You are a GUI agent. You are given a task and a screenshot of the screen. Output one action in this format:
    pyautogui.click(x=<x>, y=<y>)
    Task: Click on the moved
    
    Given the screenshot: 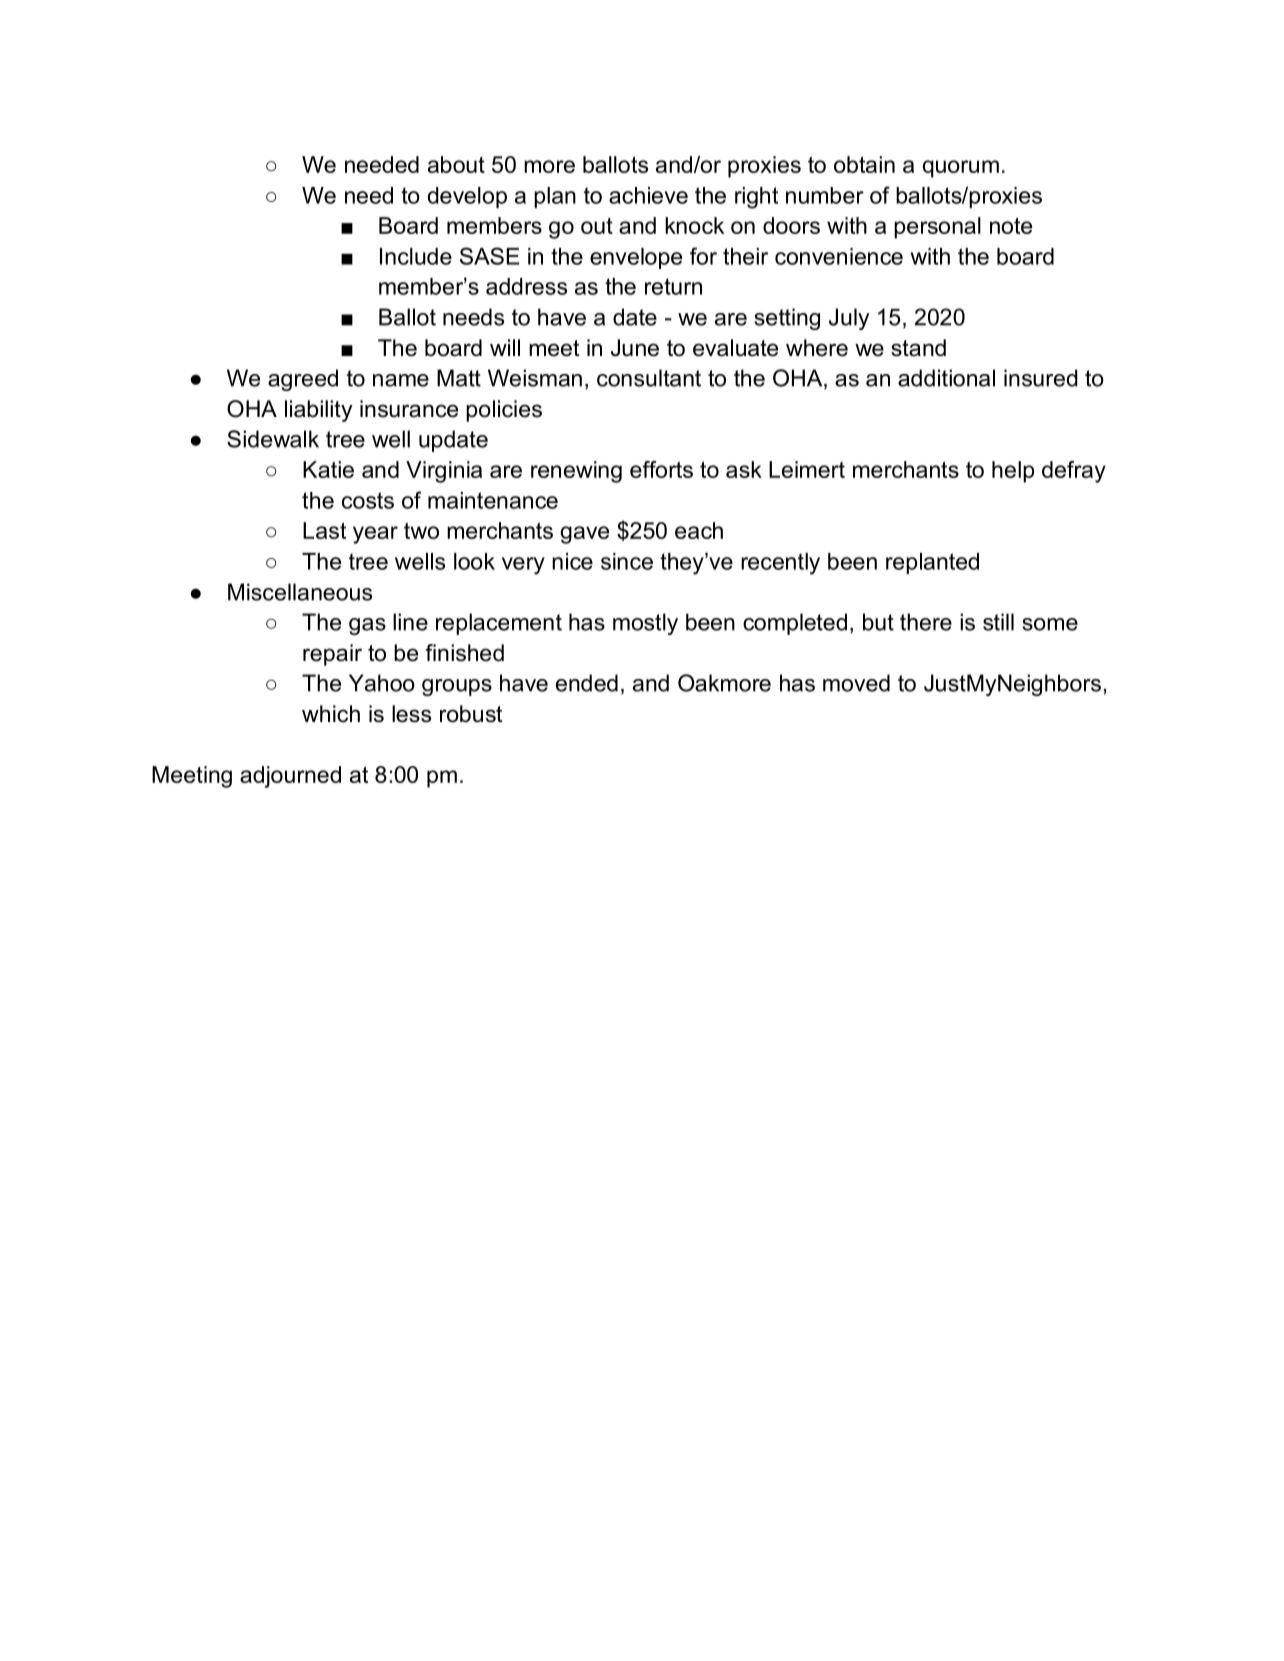 What is the action you would take?
    pyautogui.click(x=856, y=683)
